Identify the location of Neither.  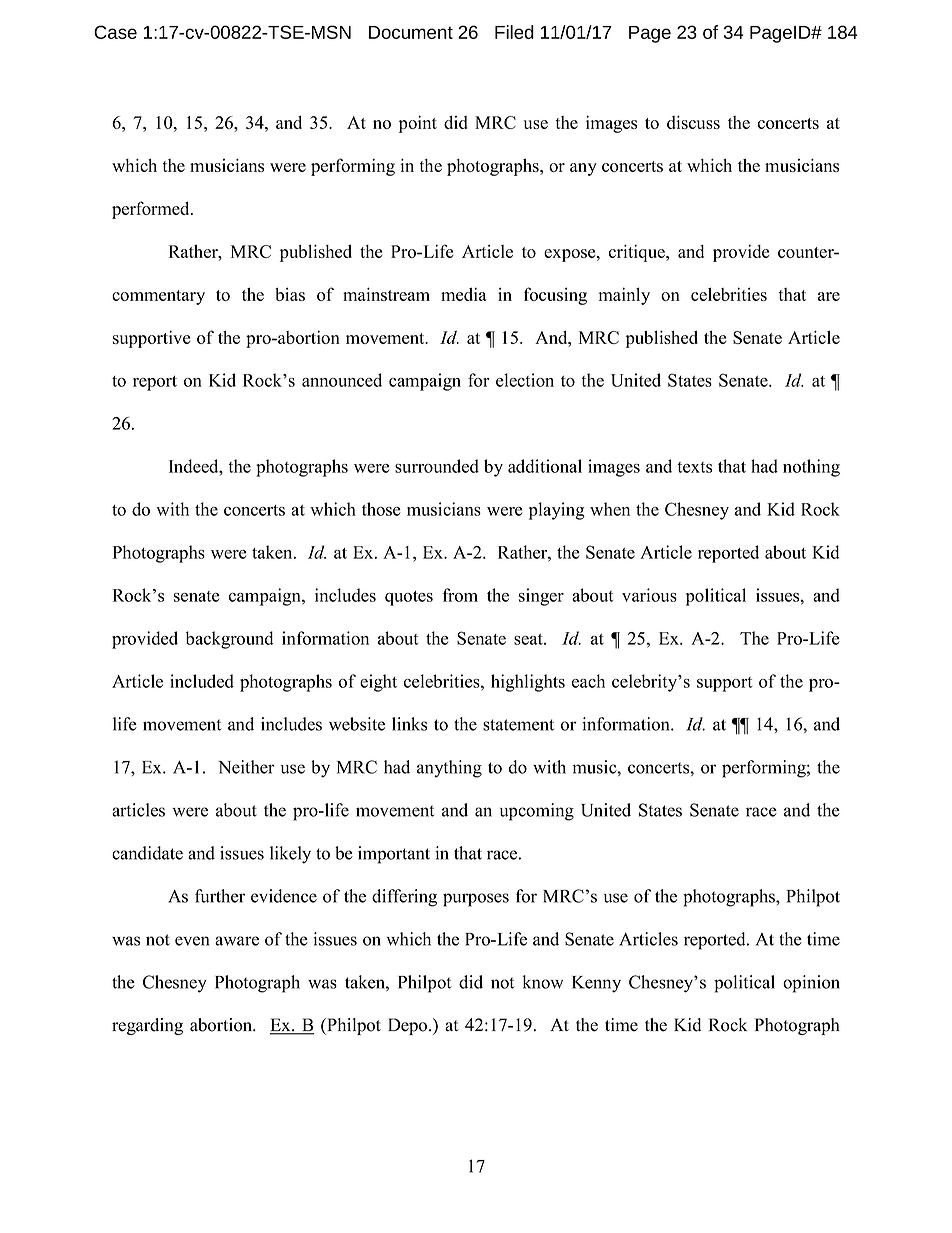
(246, 767).
